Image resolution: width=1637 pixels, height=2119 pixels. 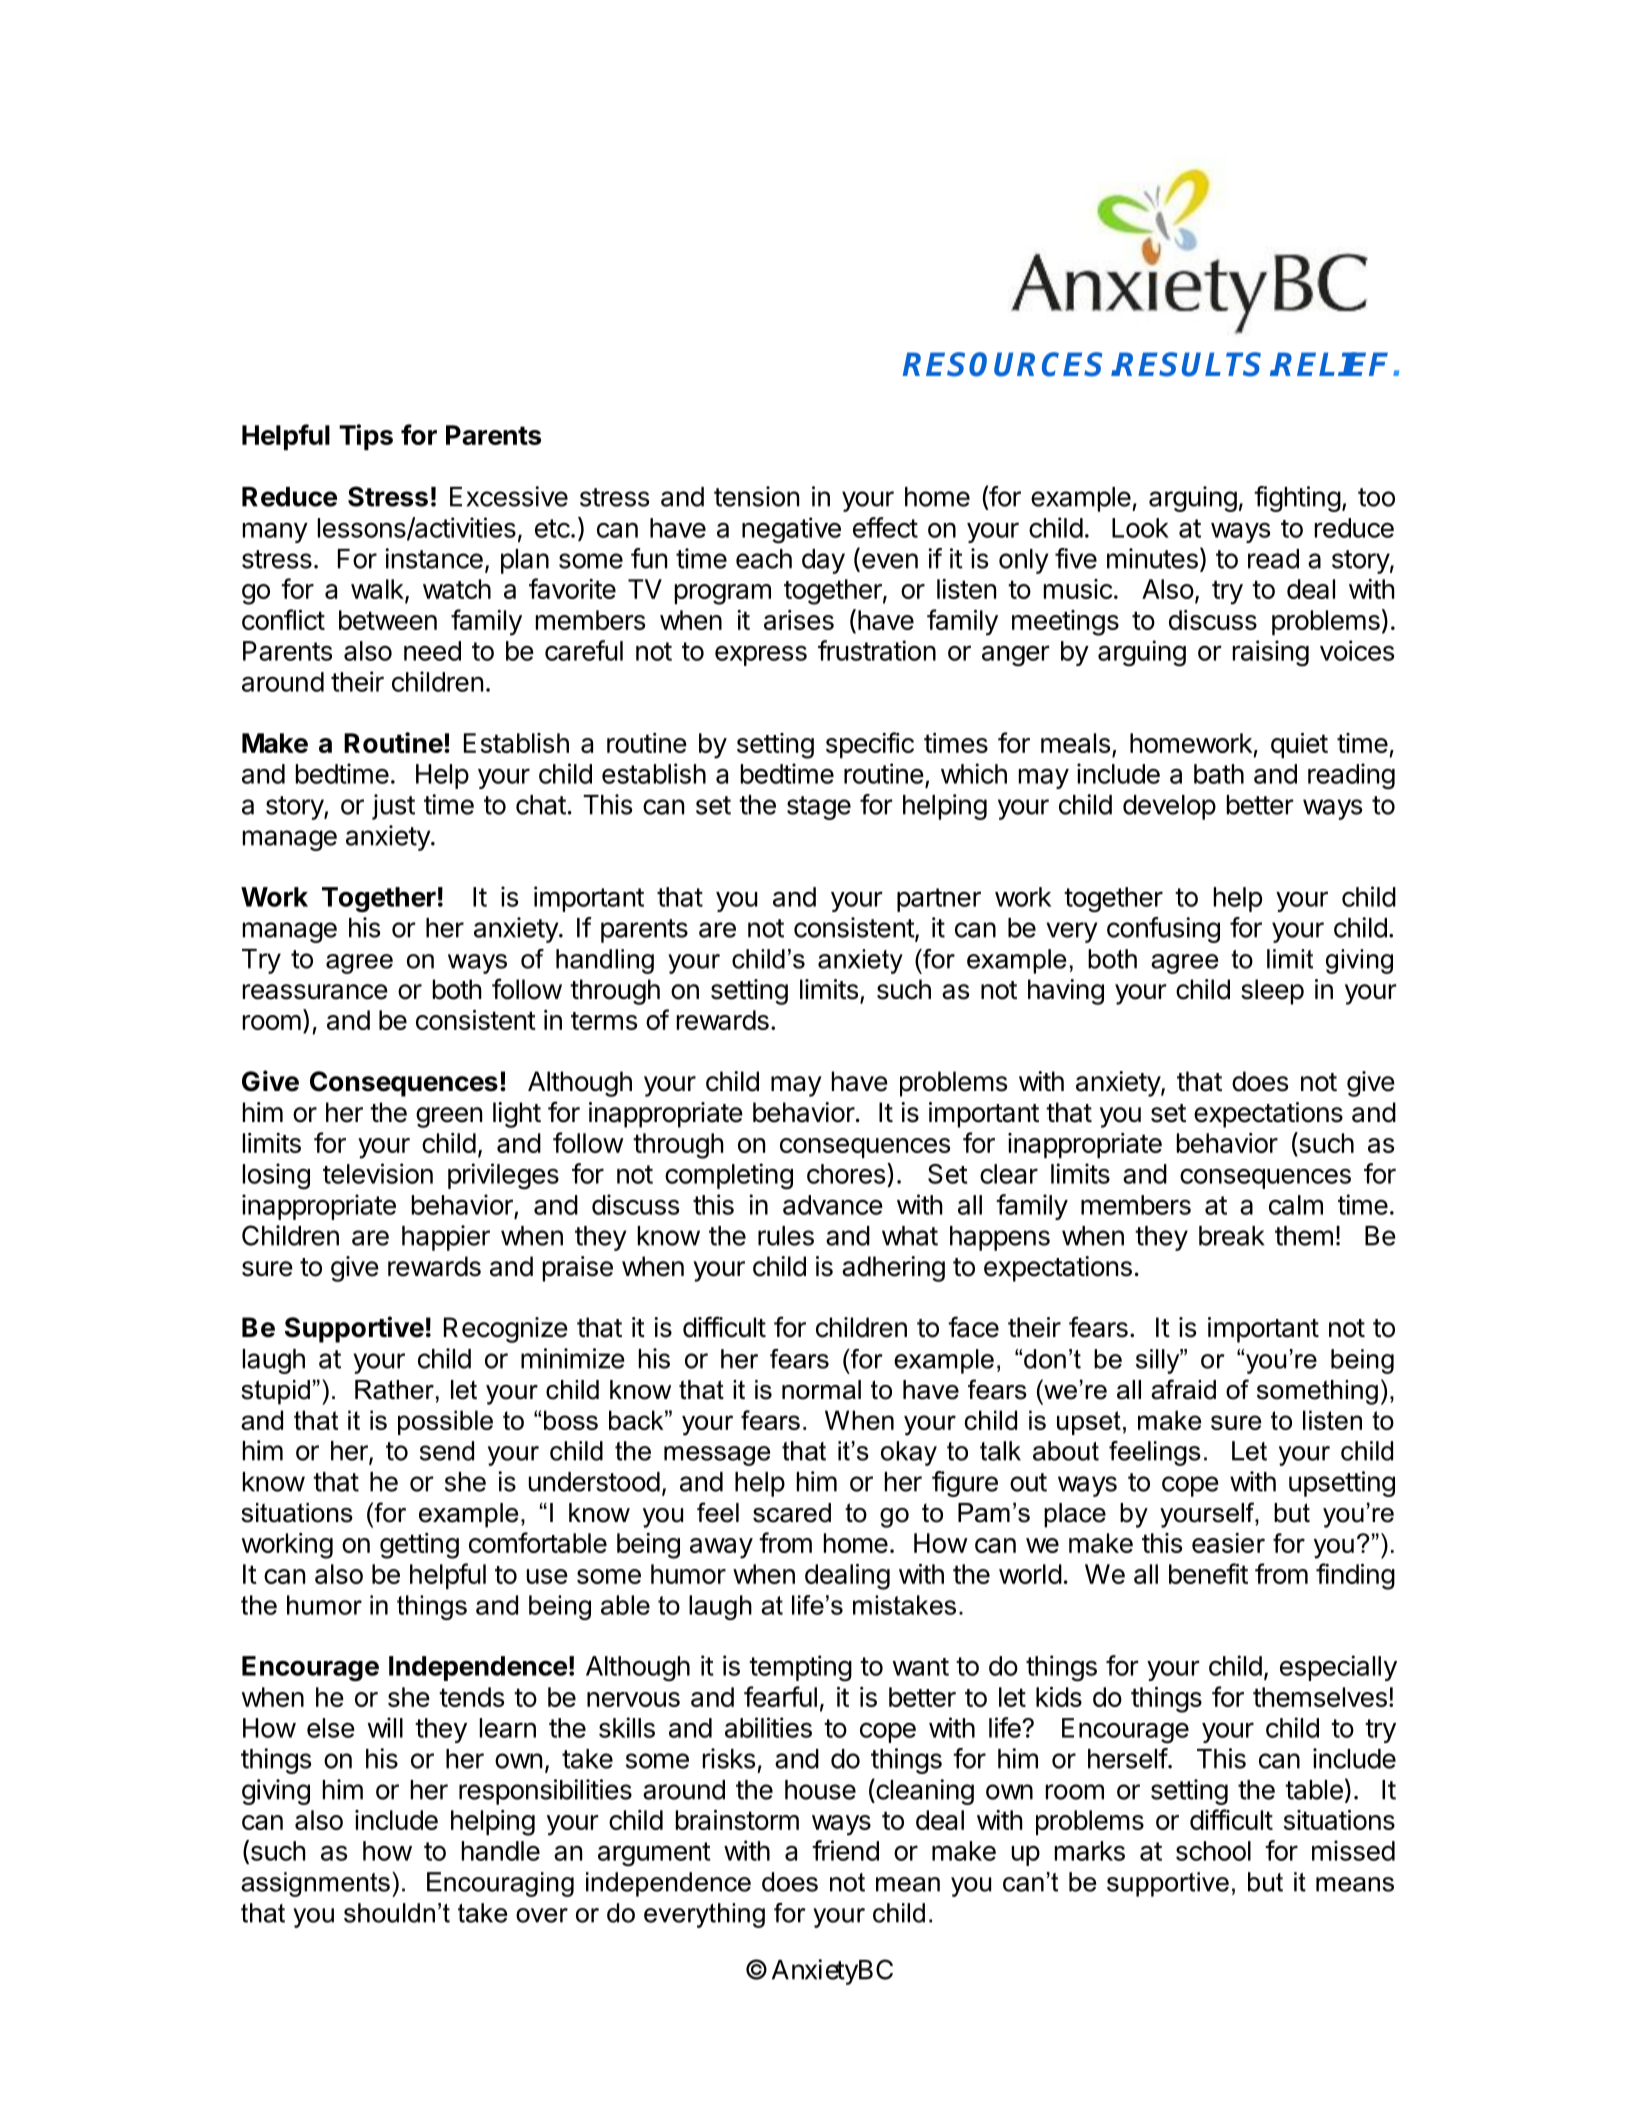 I want to click on just, so click(x=393, y=807).
